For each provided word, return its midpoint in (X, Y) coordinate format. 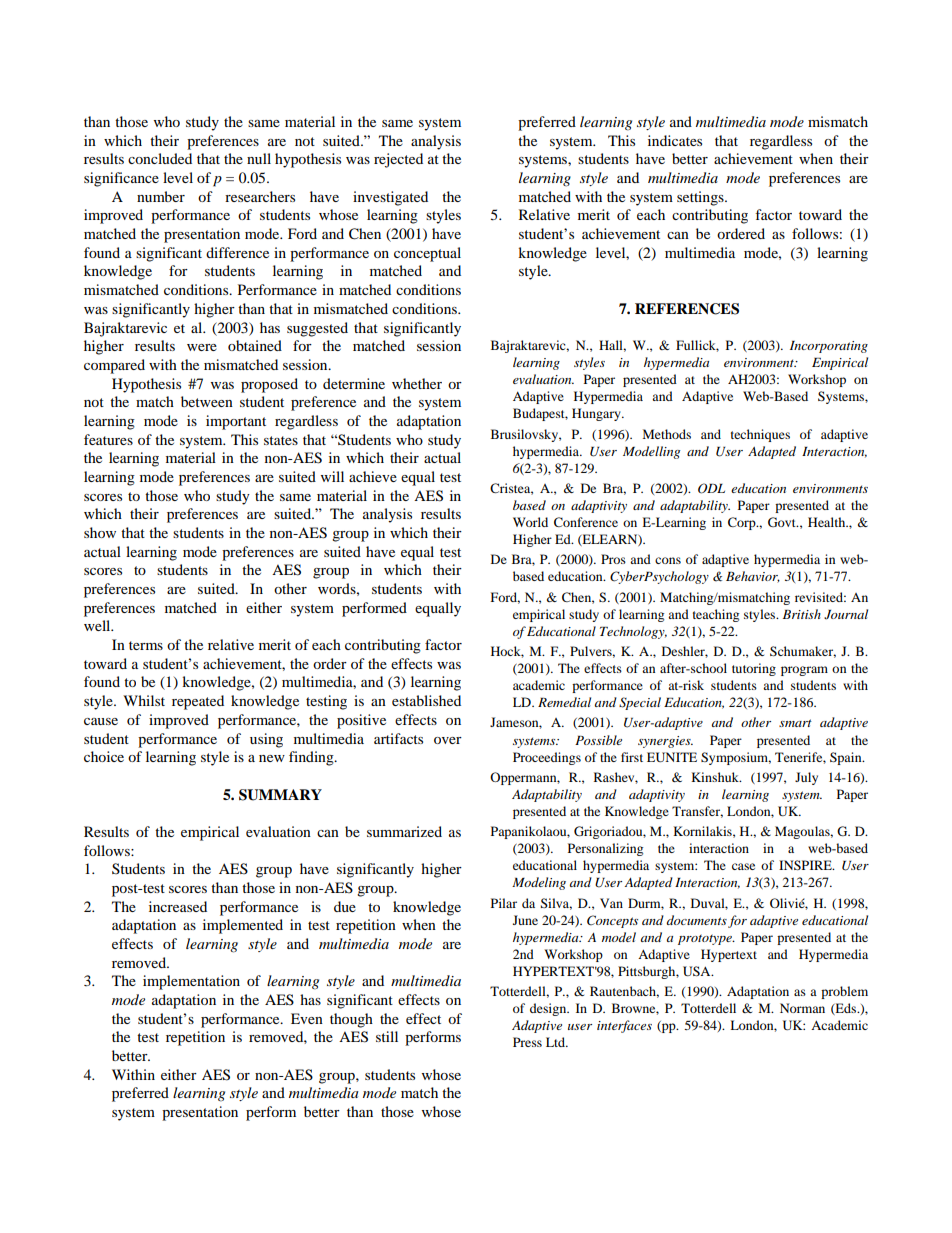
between (207, 401)
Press (527, 1042)
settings (701, 198)
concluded (160, 158)
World (530, 522)
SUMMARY (280, 795)
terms (146, 645)
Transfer (697, 812)
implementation (191, 982)
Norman (802, 1008)
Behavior (753, 577)
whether (417, 383)
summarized (404, 831)
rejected (398, 160)
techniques (760, 435)
